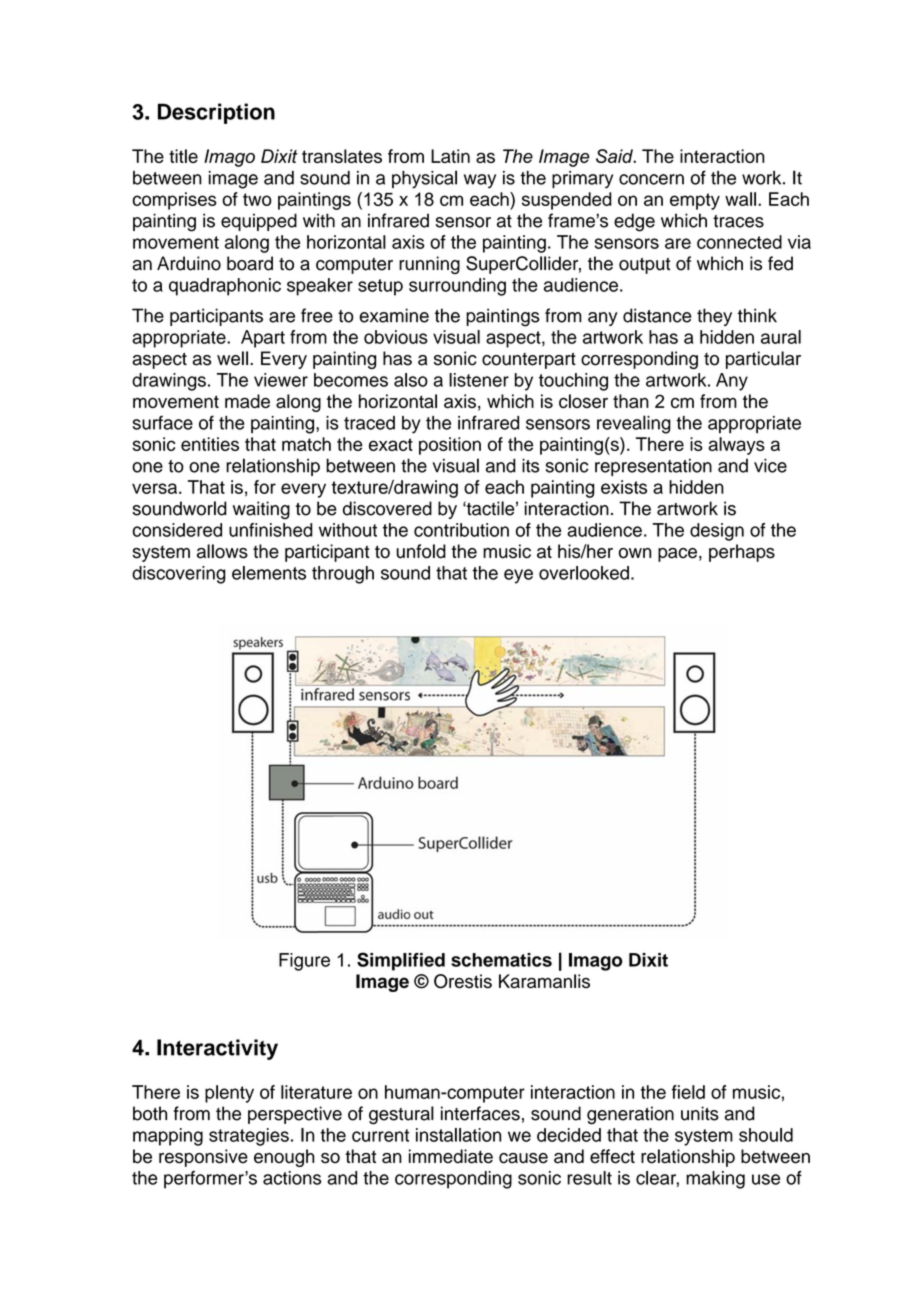  I want to click on Latin, so click(450, 156).
